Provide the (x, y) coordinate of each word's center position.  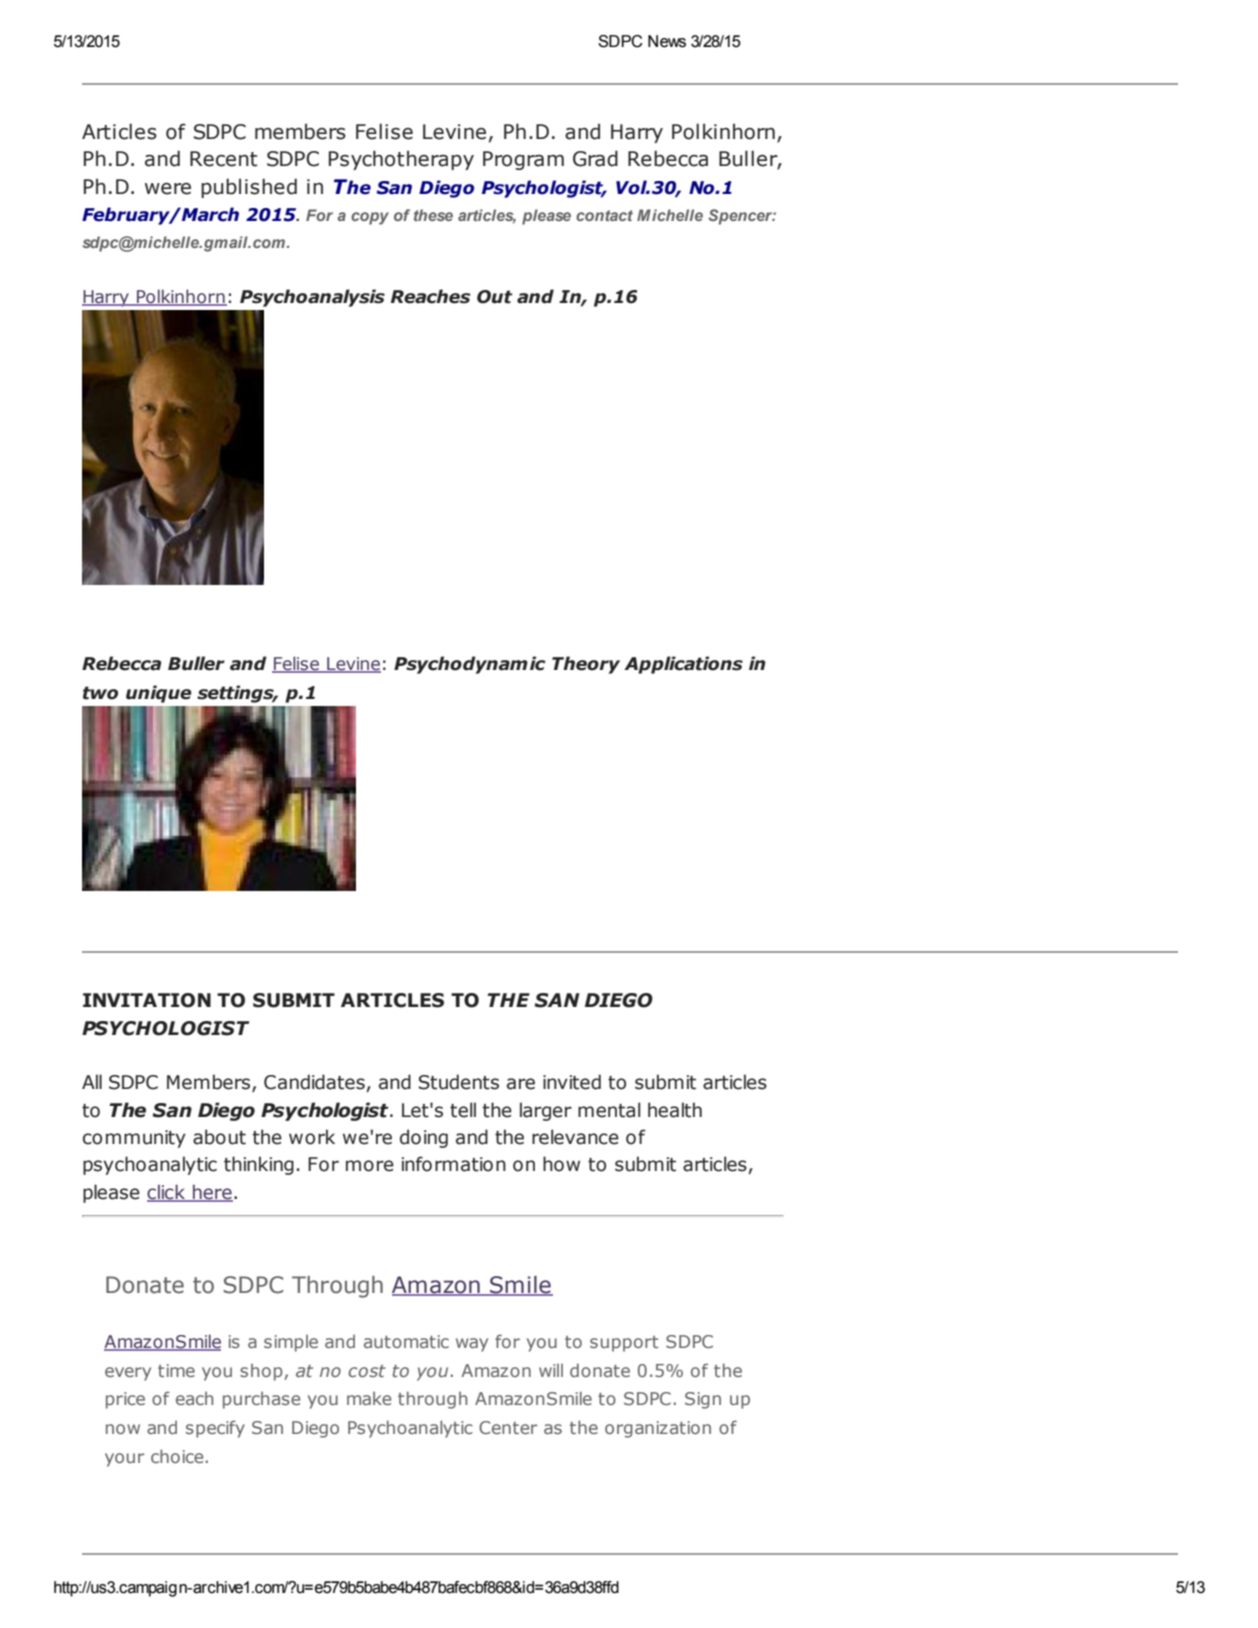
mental (609, 1110)
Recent (224, 159)
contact (604, 215)
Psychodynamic (470, 665)
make (369, 1398)
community (134, 1139)
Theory (586, 665)
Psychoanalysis (312, 298)
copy (370, 218)
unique (159, 694)
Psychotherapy (401, 160)
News (667, 41)
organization (658, 1429)
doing (424, 1138)
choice (177, 1456)
